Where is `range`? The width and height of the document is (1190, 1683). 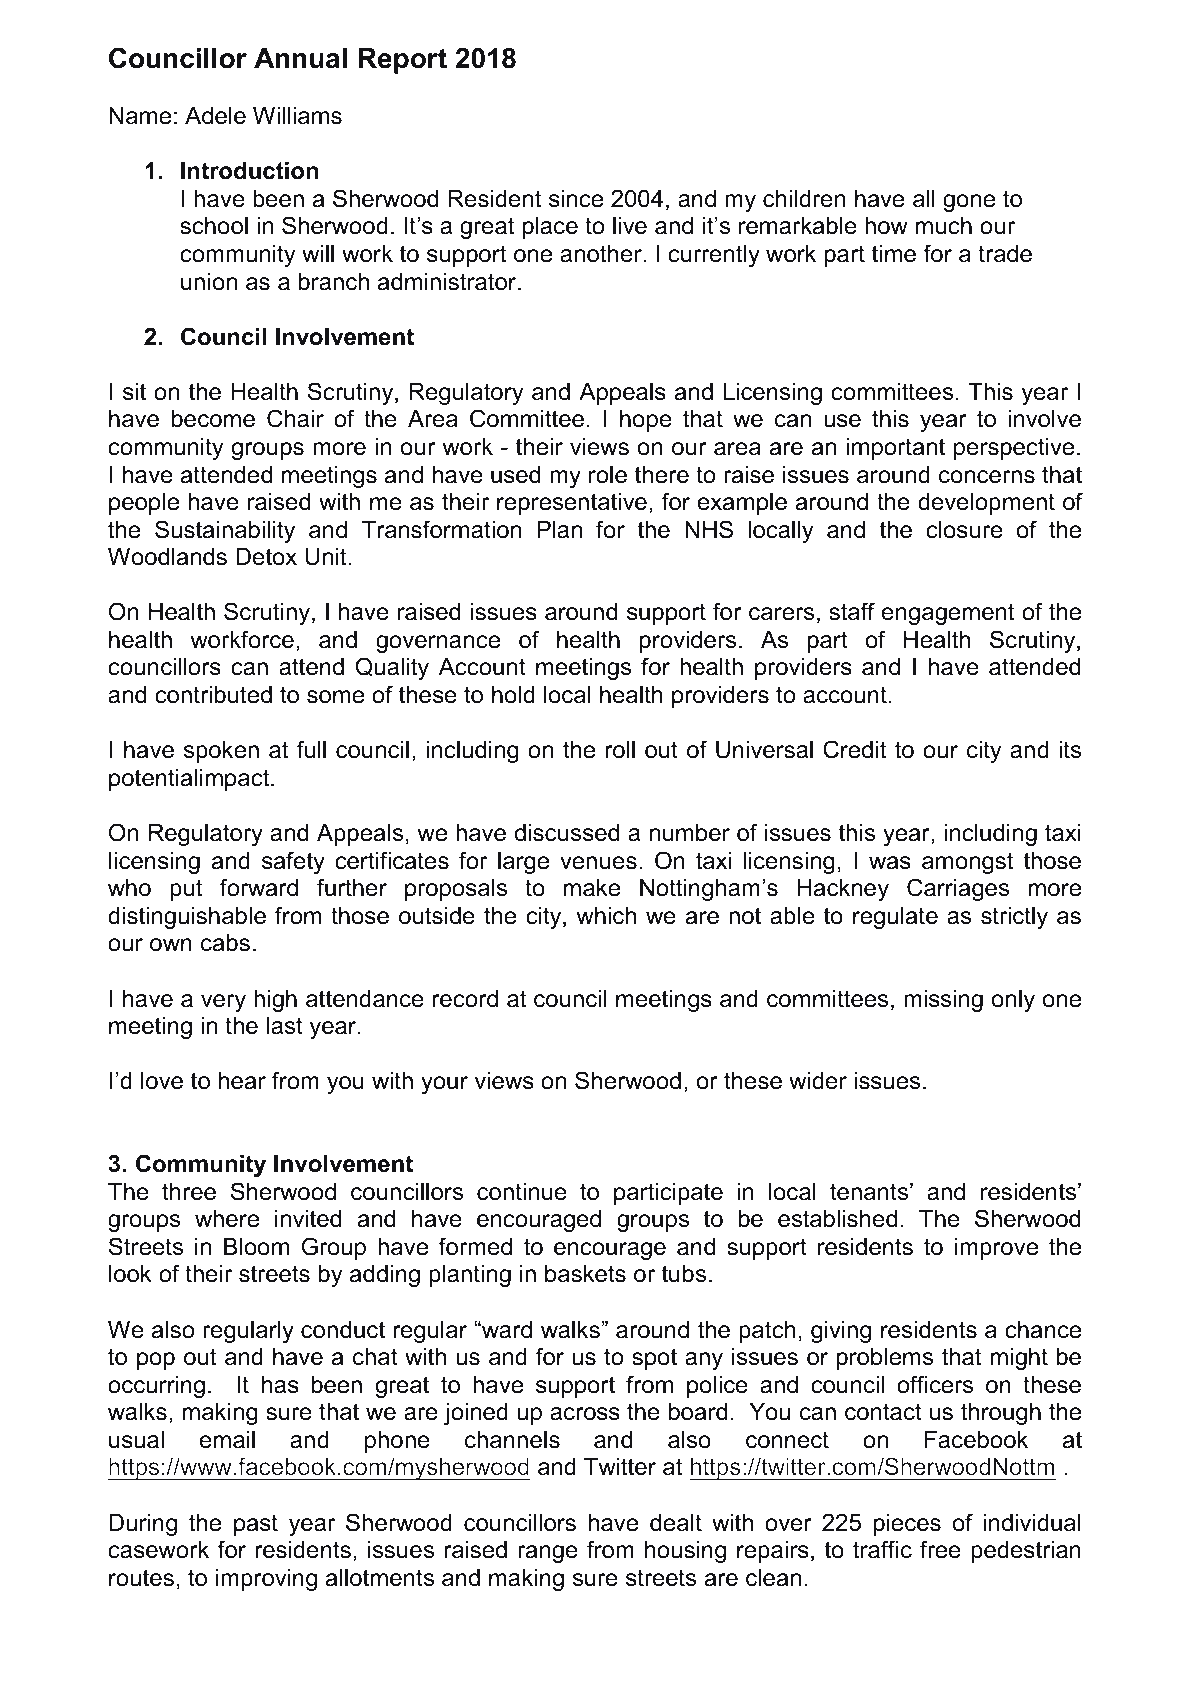
range is located at coordinates (548, 1554).
